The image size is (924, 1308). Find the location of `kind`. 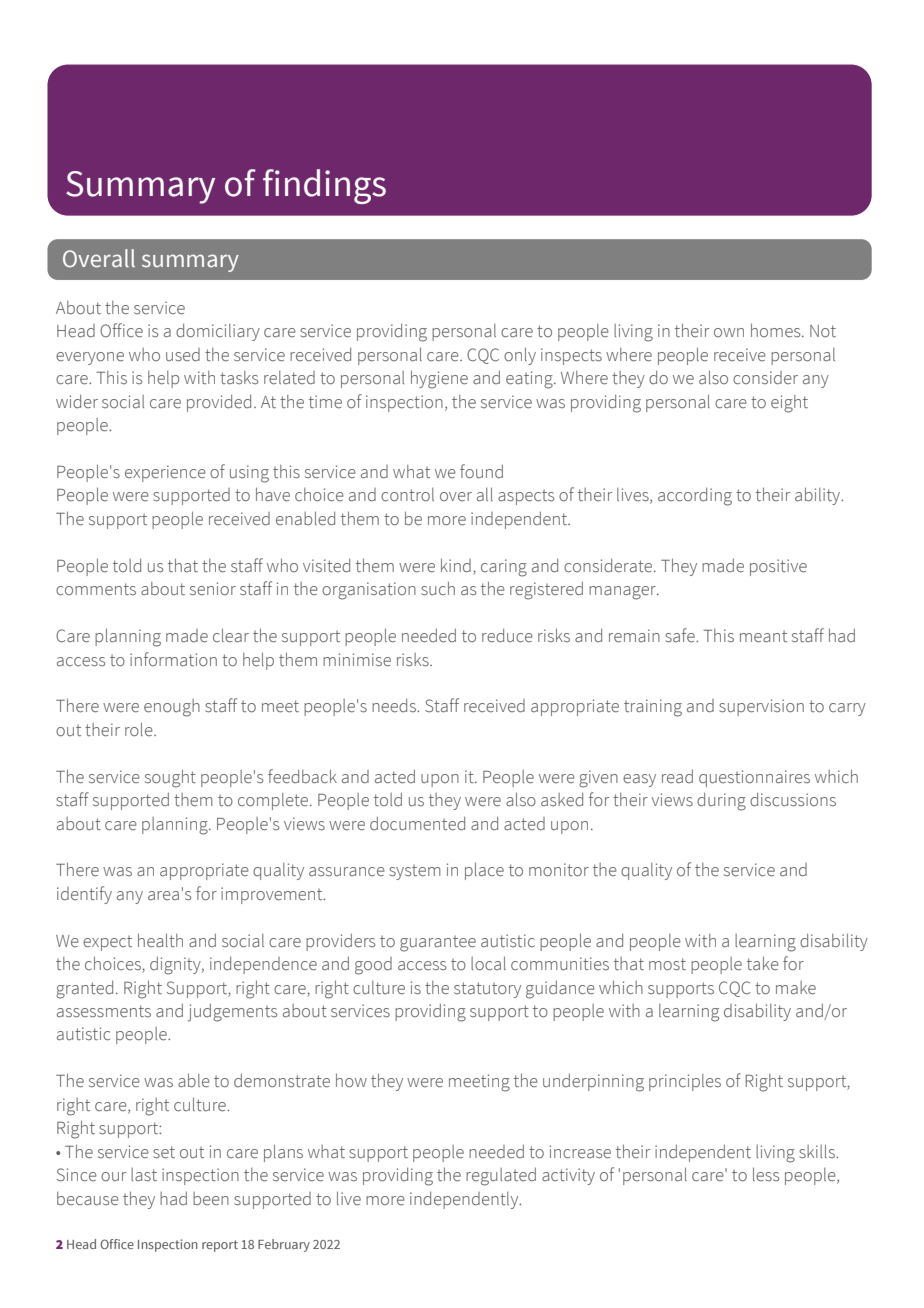

kind is located at coordinates (456, 565).
